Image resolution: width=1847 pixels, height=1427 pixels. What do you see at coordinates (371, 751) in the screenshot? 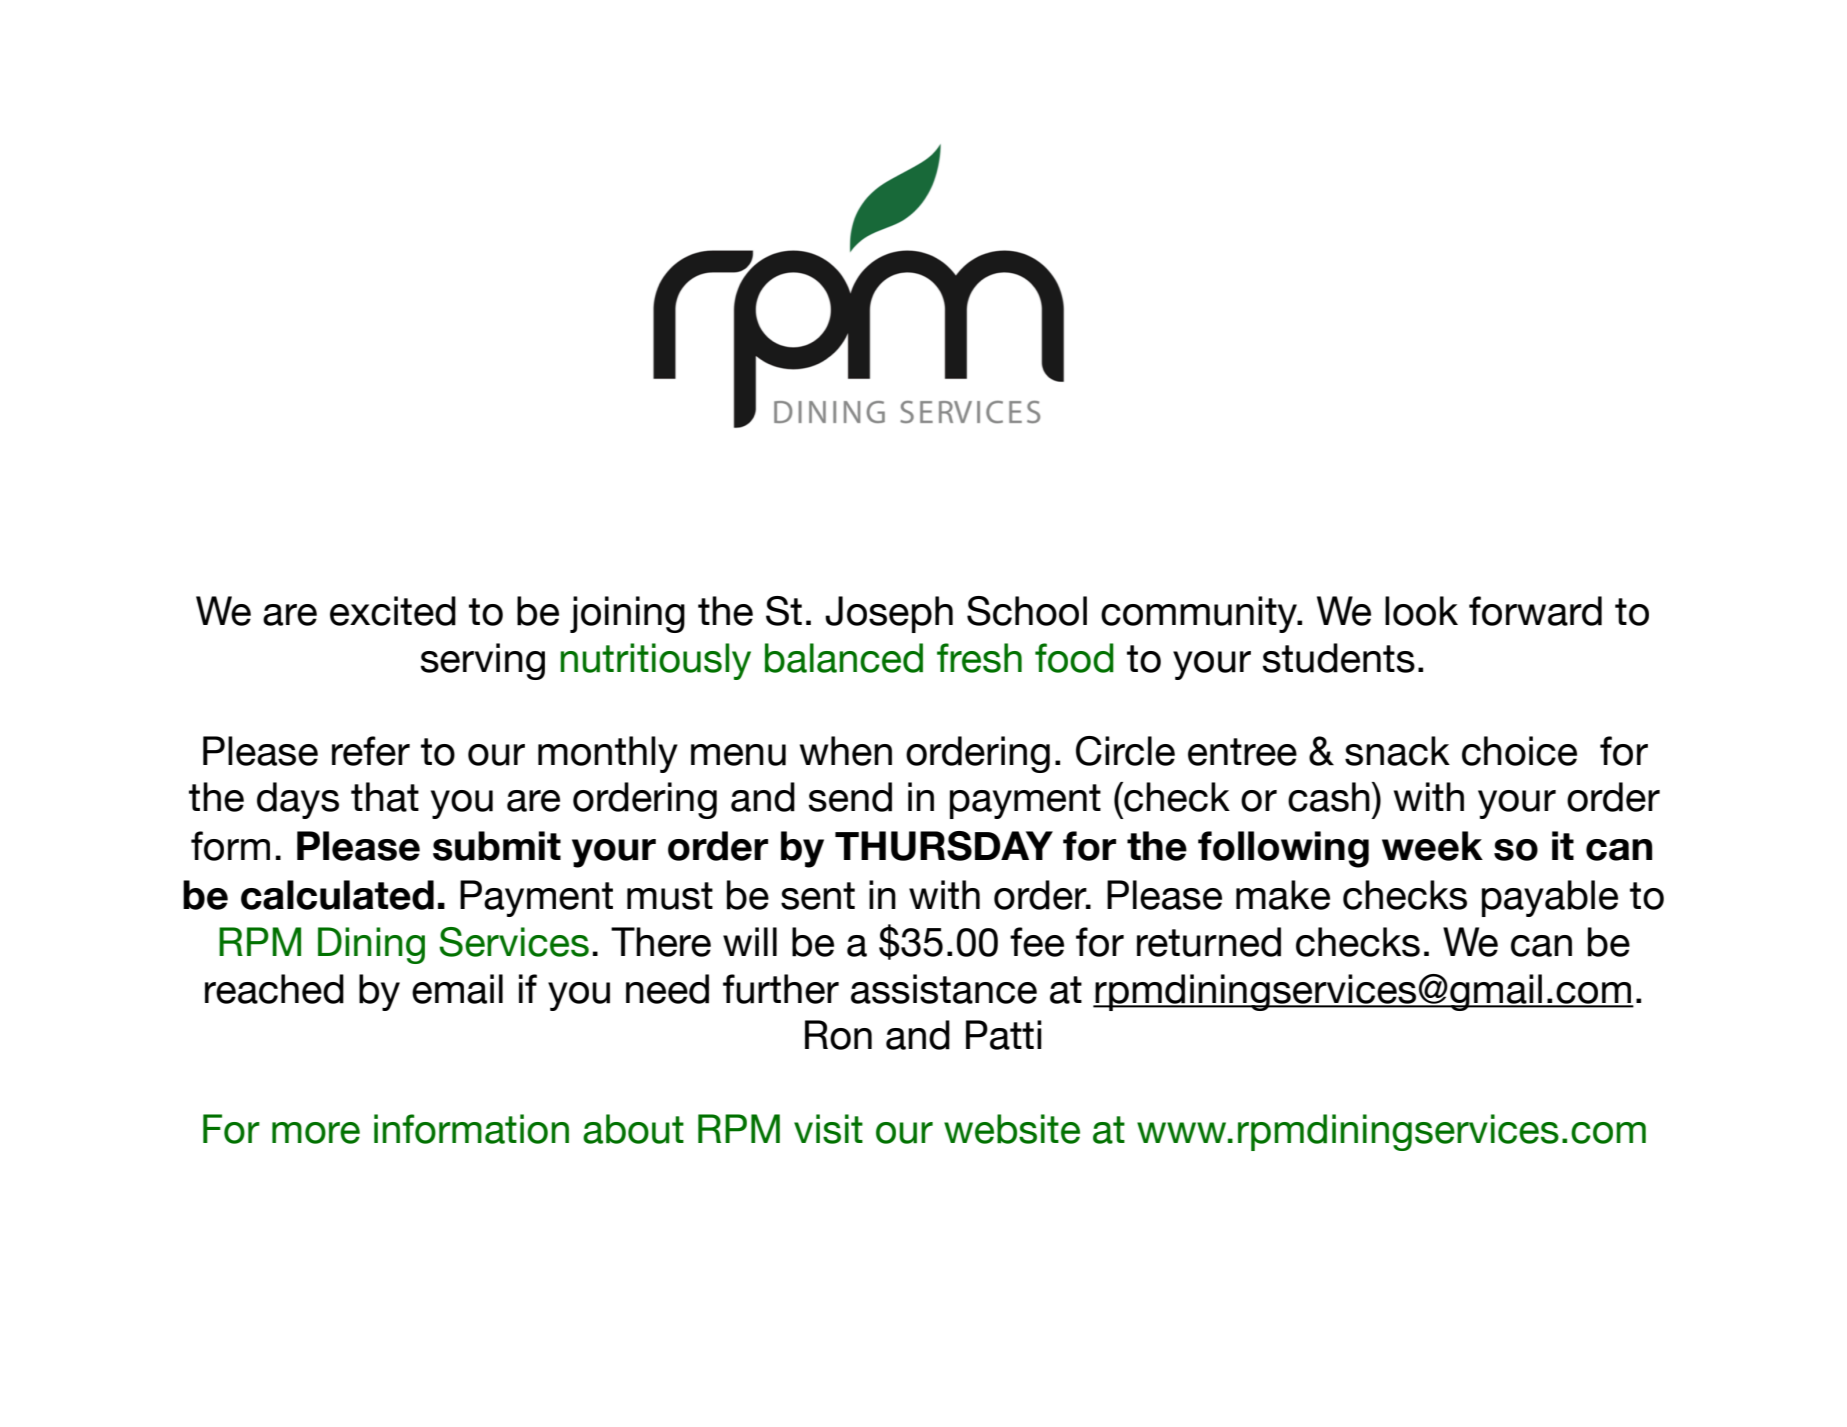
I see `refer` at bounding box center [371, 751].
